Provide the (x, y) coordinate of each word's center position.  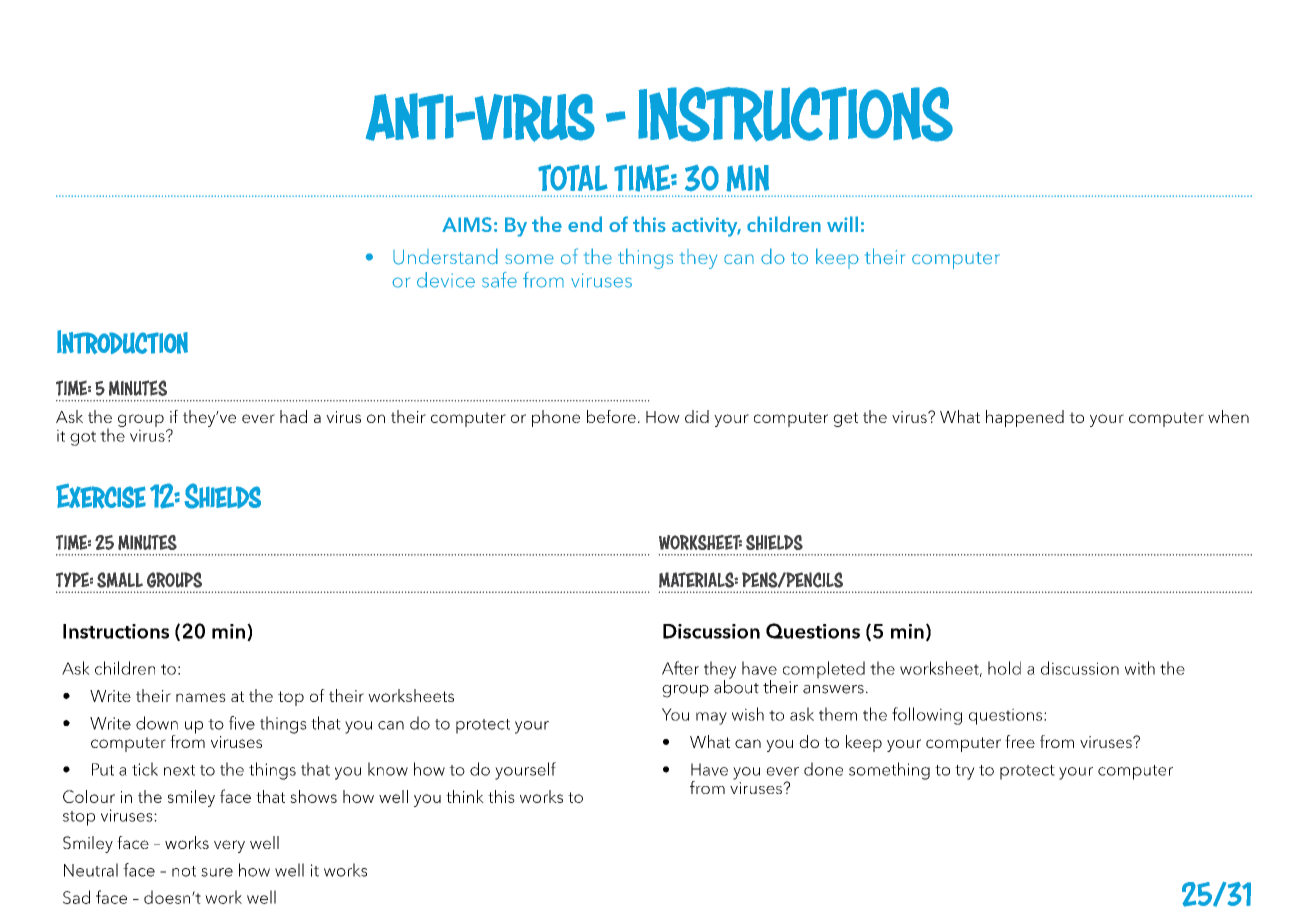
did (697, 416)
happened (1025, 418)
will (842, 224)
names (201, 697)
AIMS (467, 224)
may (711, 718)
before (611, 416)
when (1228, 416)
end (585, 224)
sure (217, 872)
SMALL (120, 580)
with (1140, 668)
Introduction (122, 342)
